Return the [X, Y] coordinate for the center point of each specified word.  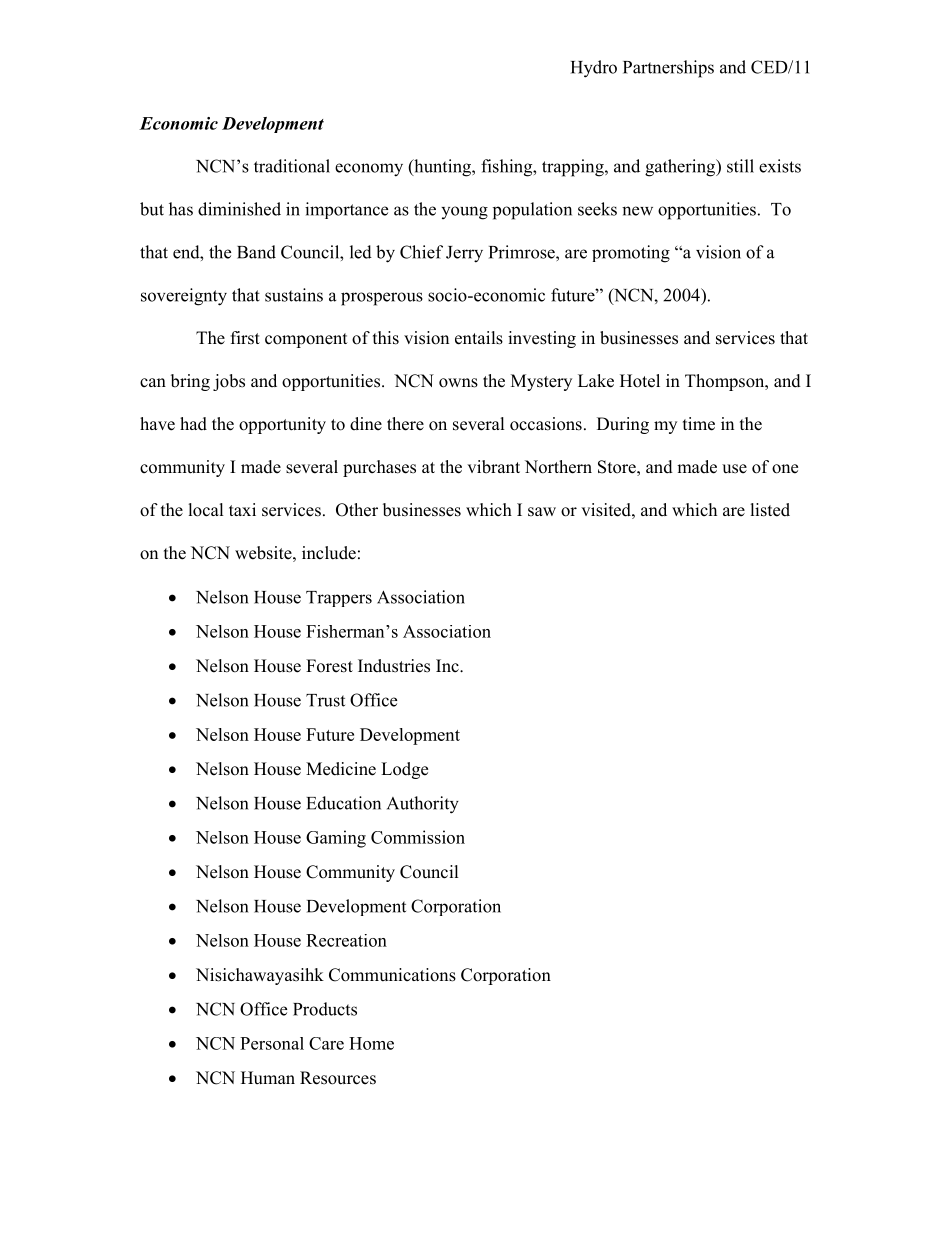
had [193, 424]
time [699, 424]
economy [369, 170]
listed [770, 510]
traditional [292, 166]
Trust [325, 700]
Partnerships [668, 69]
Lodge [404, 770]
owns [458, 383]
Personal [272, 1043]
